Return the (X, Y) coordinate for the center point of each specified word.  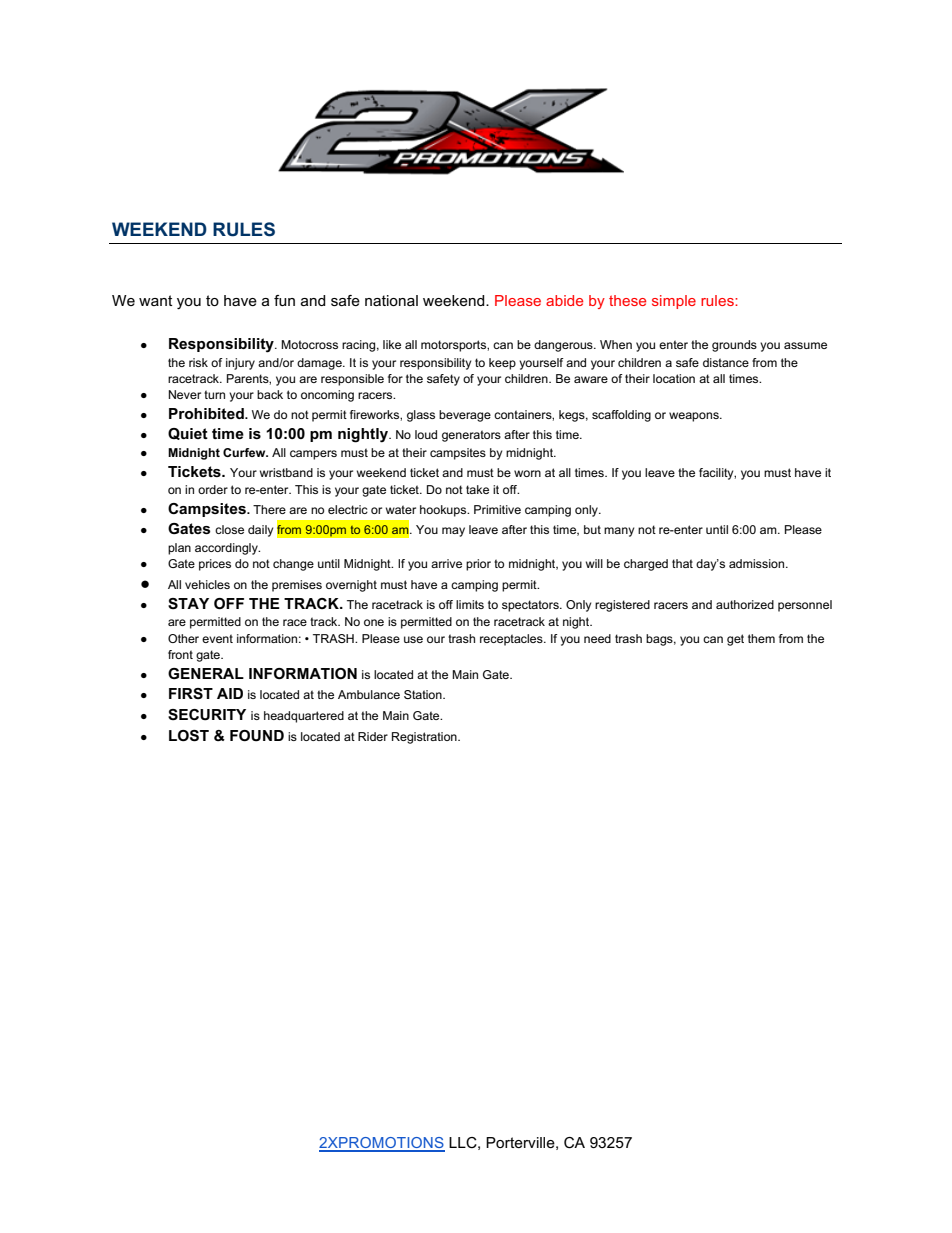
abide (564, 300)
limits (470, 604)
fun (284, 300)
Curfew (245, 452)
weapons (695, 417)
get (735, 640)
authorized (745, 604)
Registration (425, 738)
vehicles (207, 584)
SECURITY (207, 715)
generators (471, 436)
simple (674, 302)
